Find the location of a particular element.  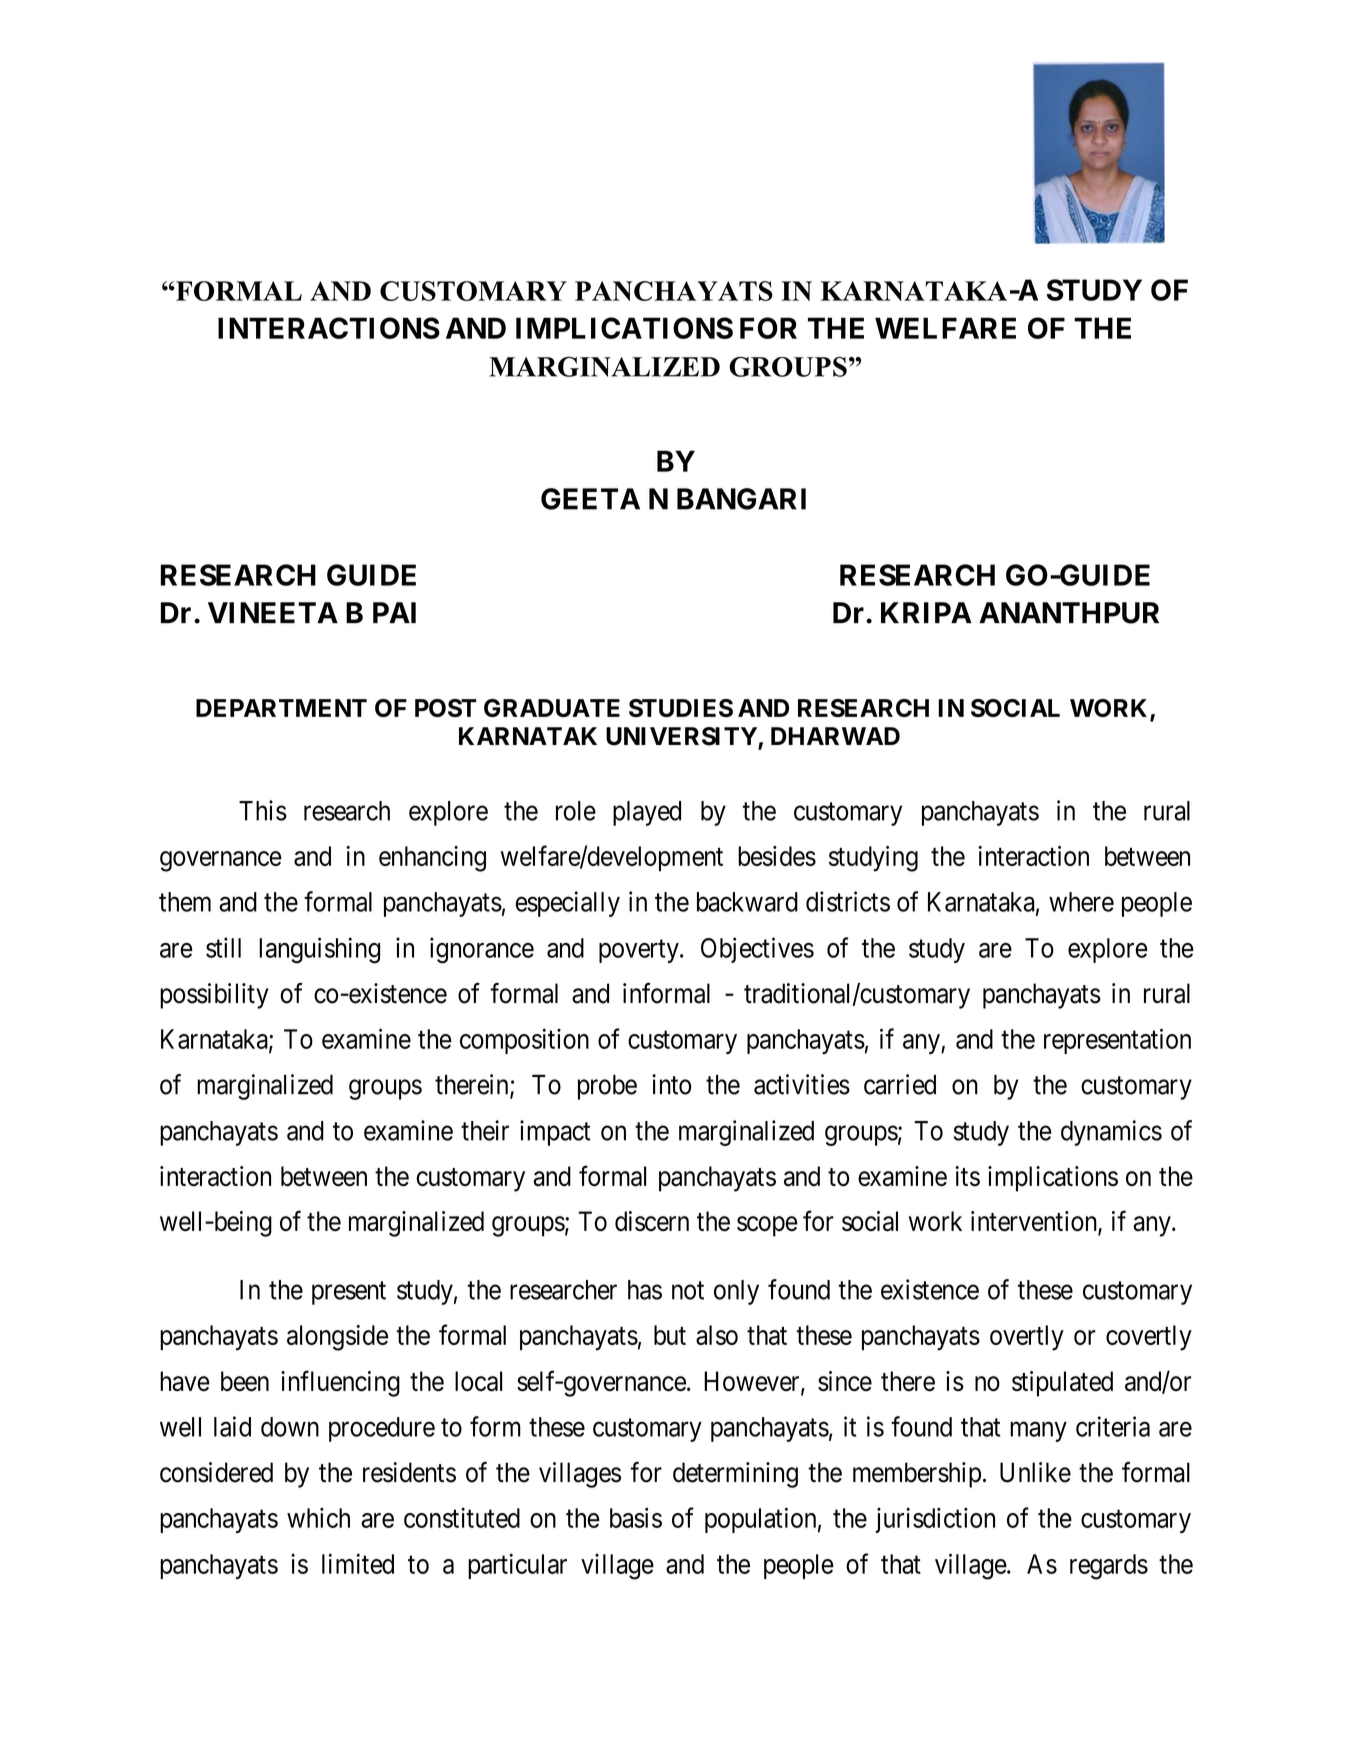

carried is located at coordinates (900, 1084).
